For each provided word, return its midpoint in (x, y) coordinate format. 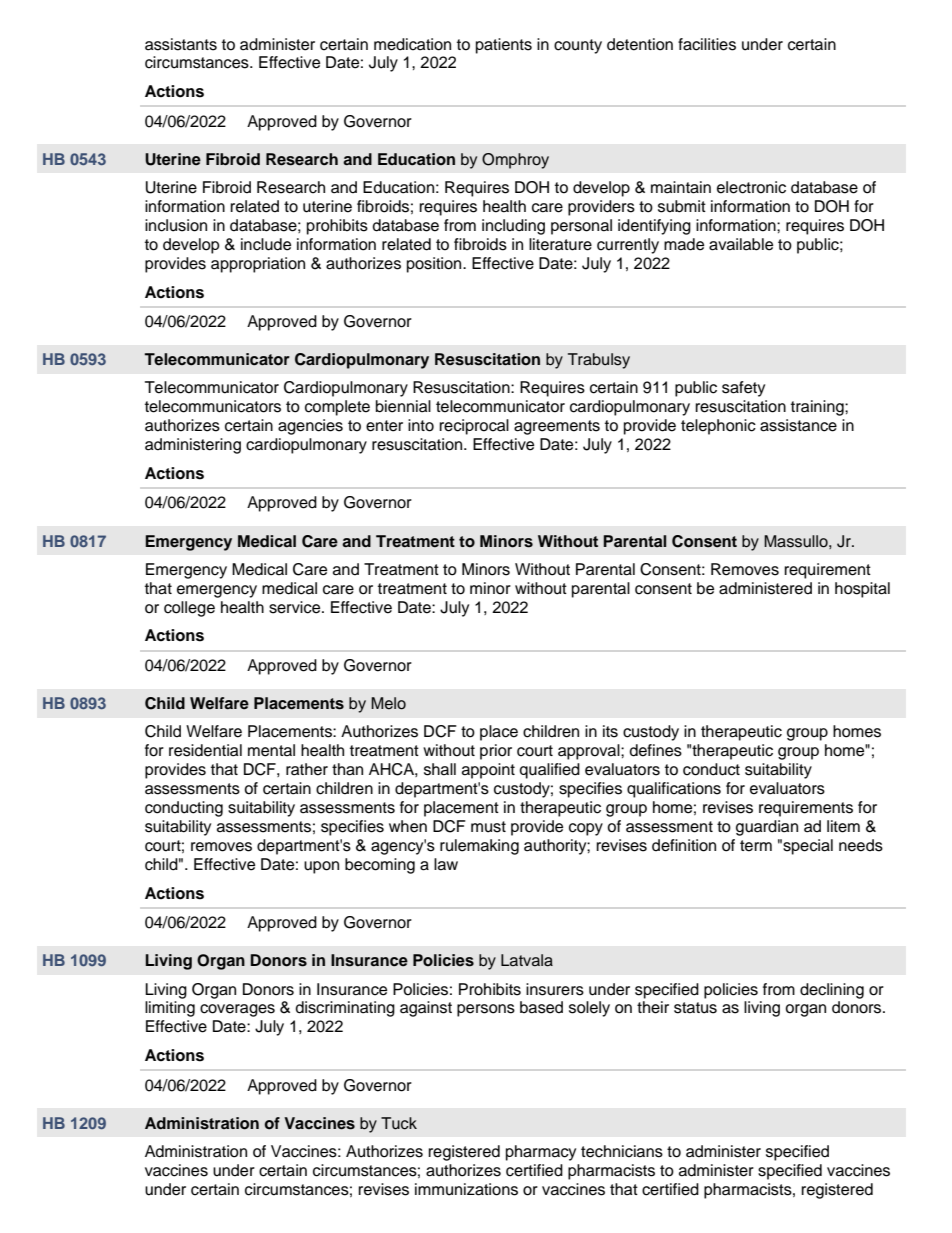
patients (504, 46)
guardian (767, 828)
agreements (557, 427)
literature (560, 244)
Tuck (399, 1123)
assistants (181, 44)
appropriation (258, 265)
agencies (310, 427)
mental (271, 750)
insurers (555, 989)
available (741, 244)
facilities (707, 44)
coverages (237, 1010)
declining (832, 991)
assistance (798, 425)
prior (496, 752)
